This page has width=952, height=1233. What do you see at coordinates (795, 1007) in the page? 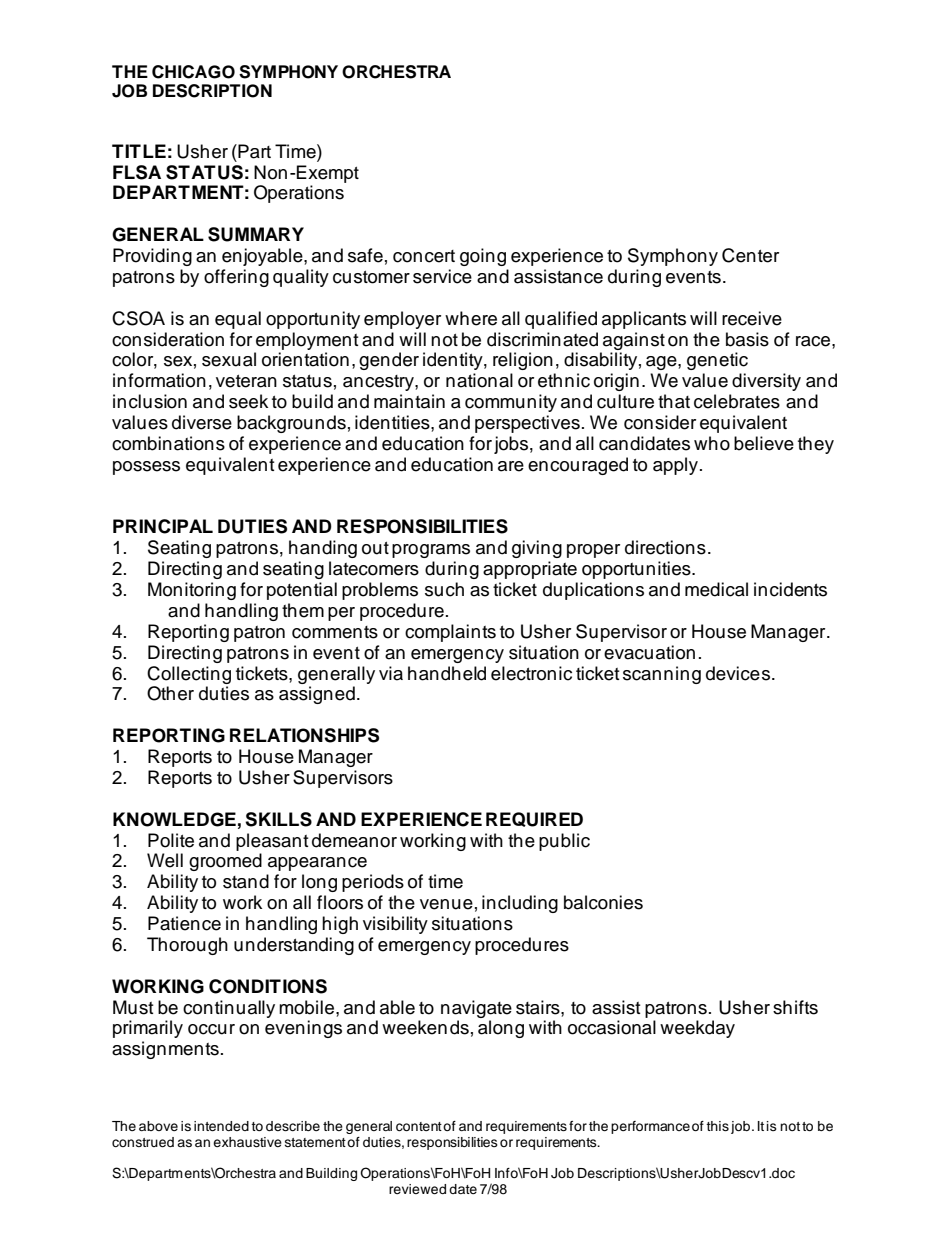
I see `shifts` at bounding box center [795, 1007].
